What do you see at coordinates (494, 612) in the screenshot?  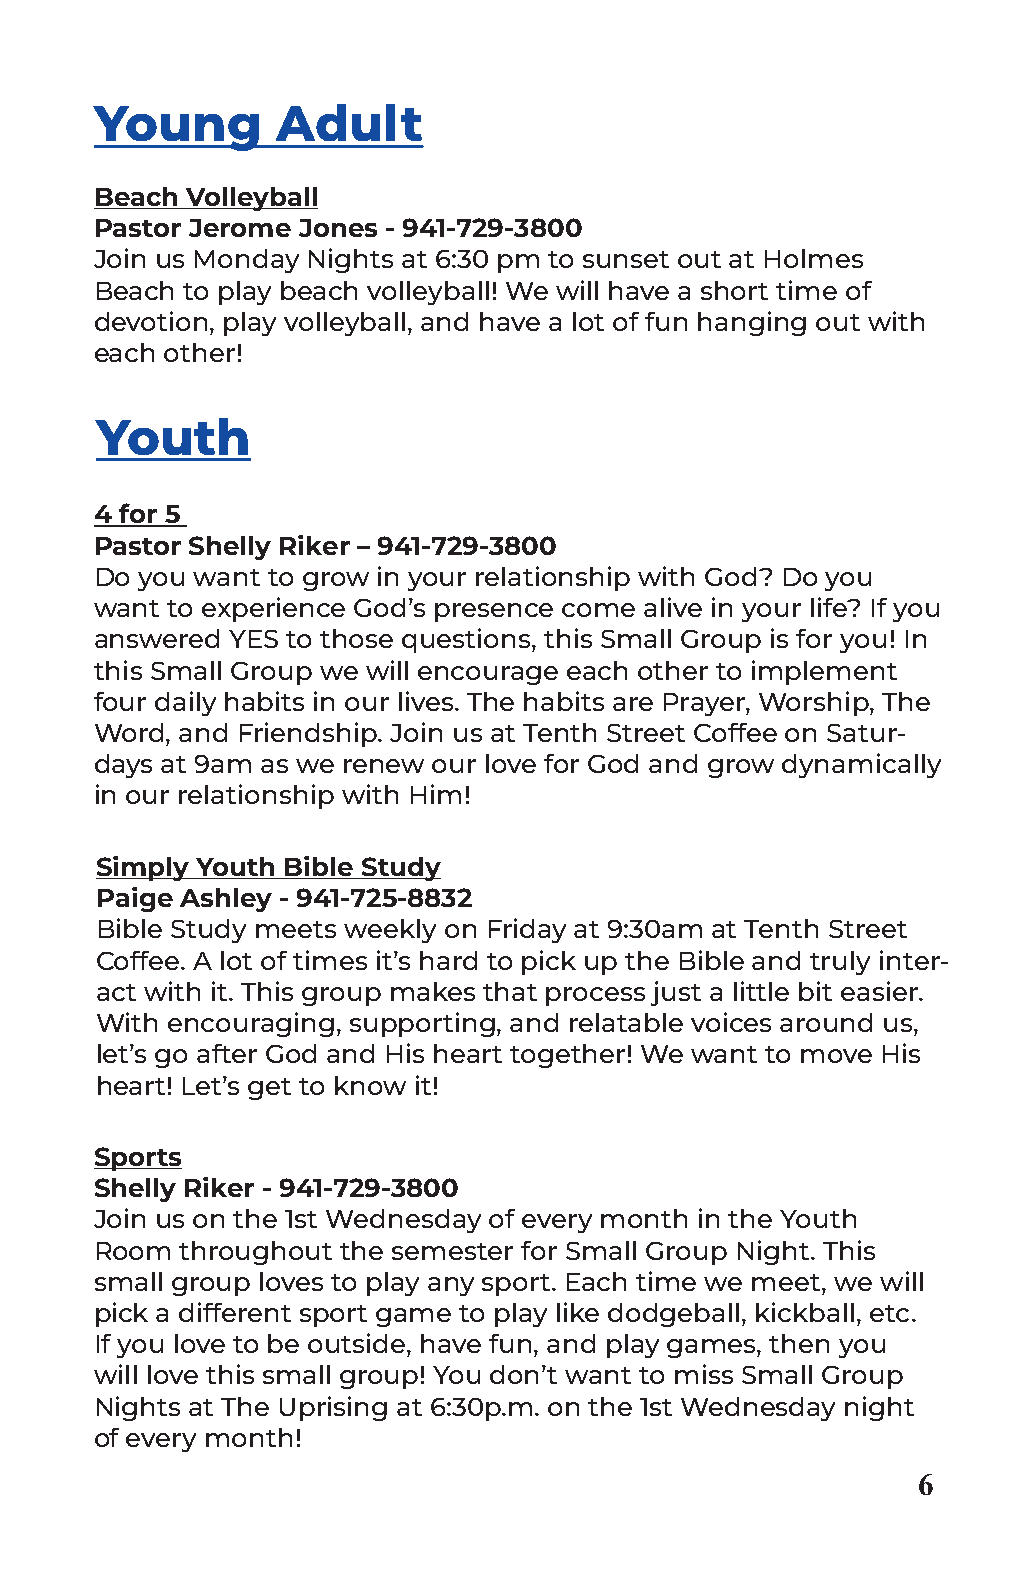 I see `presence` at bounding box center [494, 612].
